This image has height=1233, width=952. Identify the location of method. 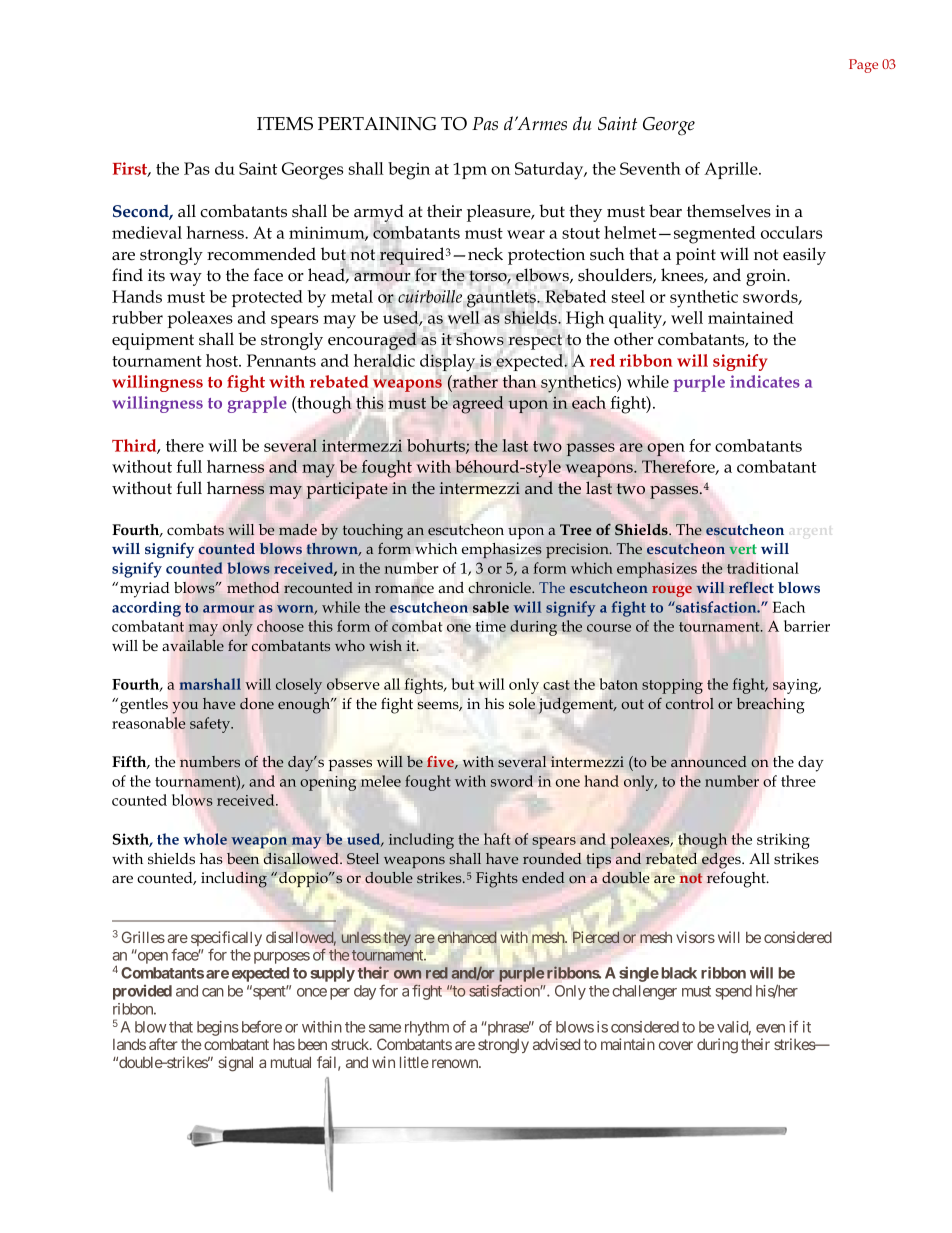
(253, 587).
